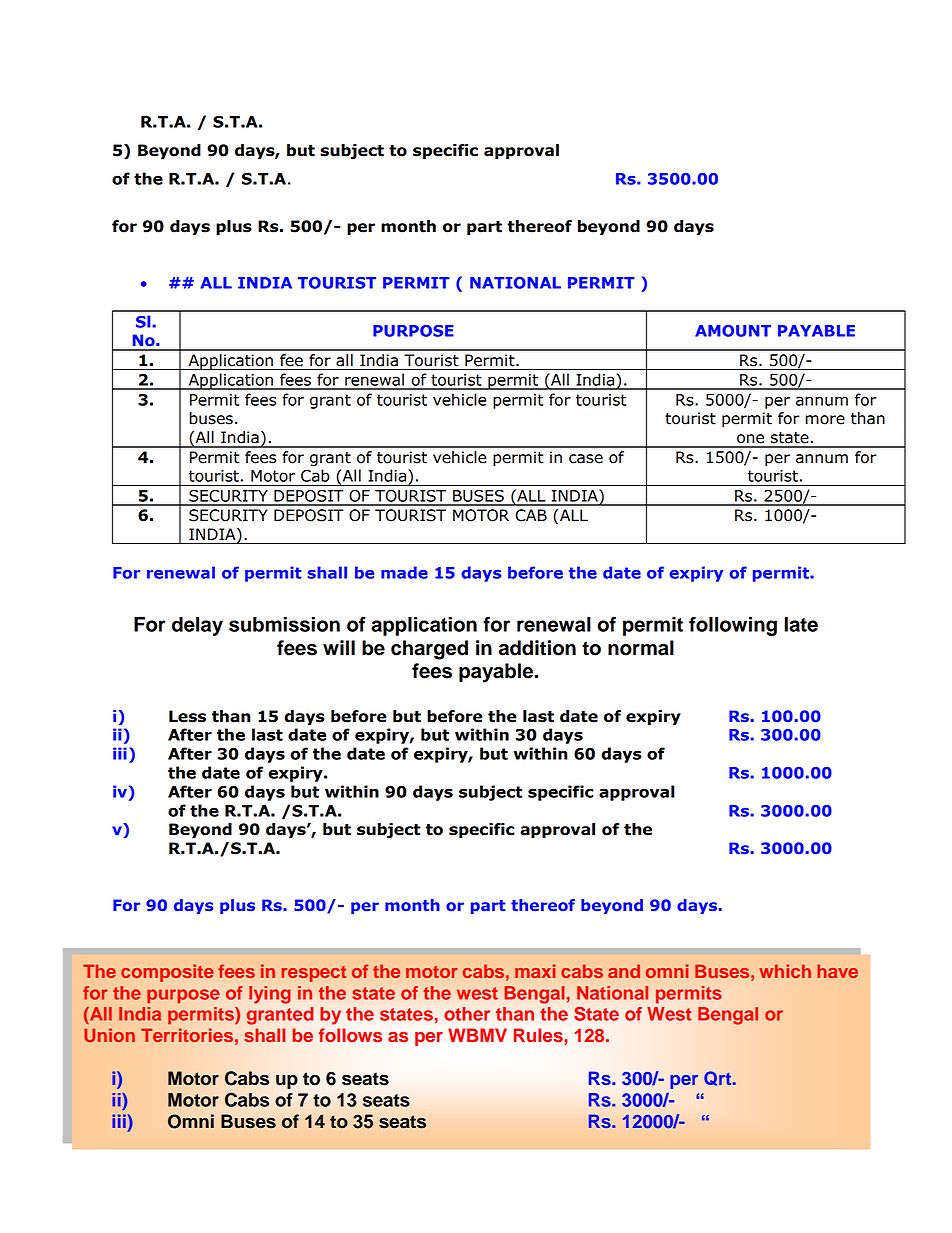  I want to click on Less, so click(187, 716).
